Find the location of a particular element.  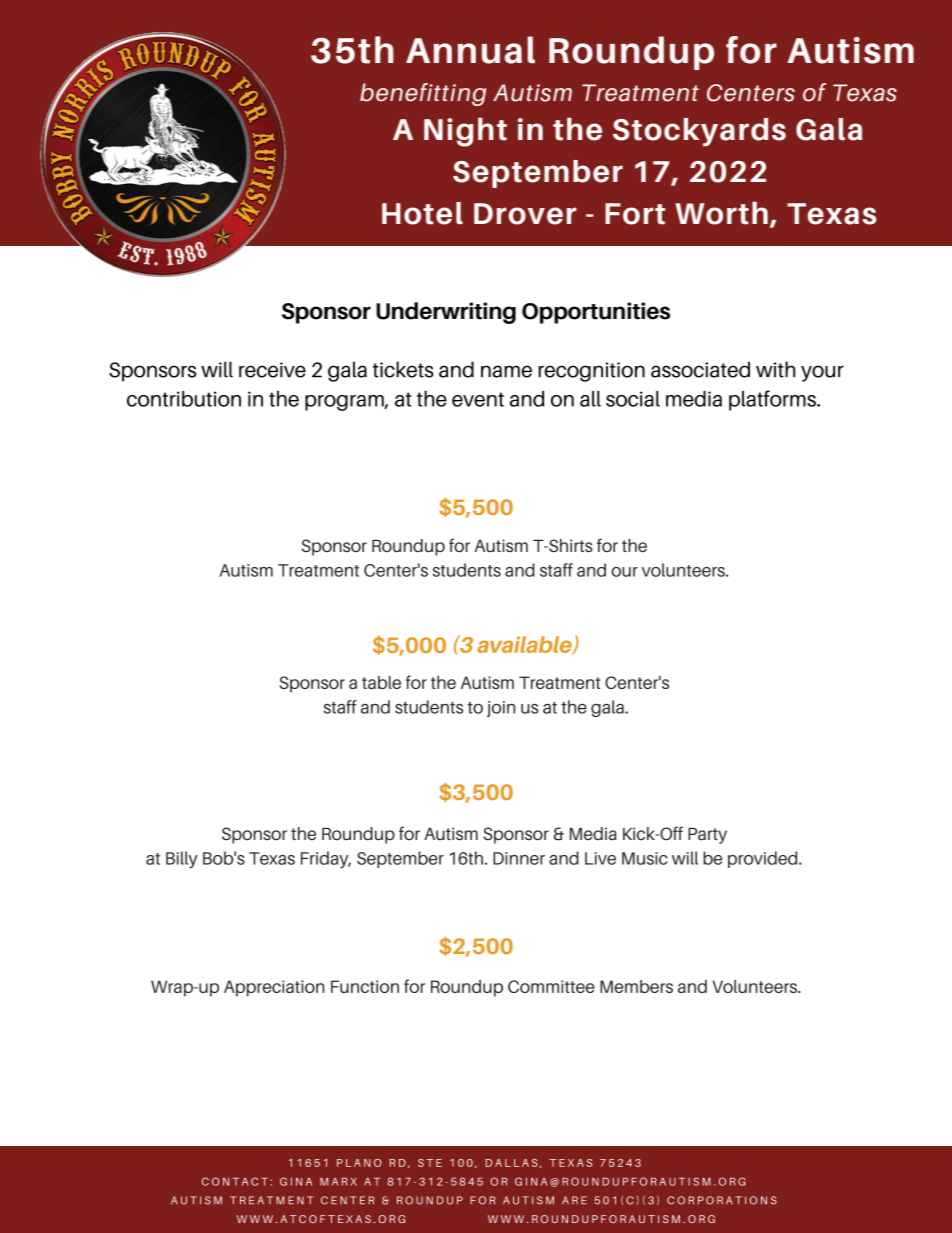

Members is located at coordinates (636, 986).
